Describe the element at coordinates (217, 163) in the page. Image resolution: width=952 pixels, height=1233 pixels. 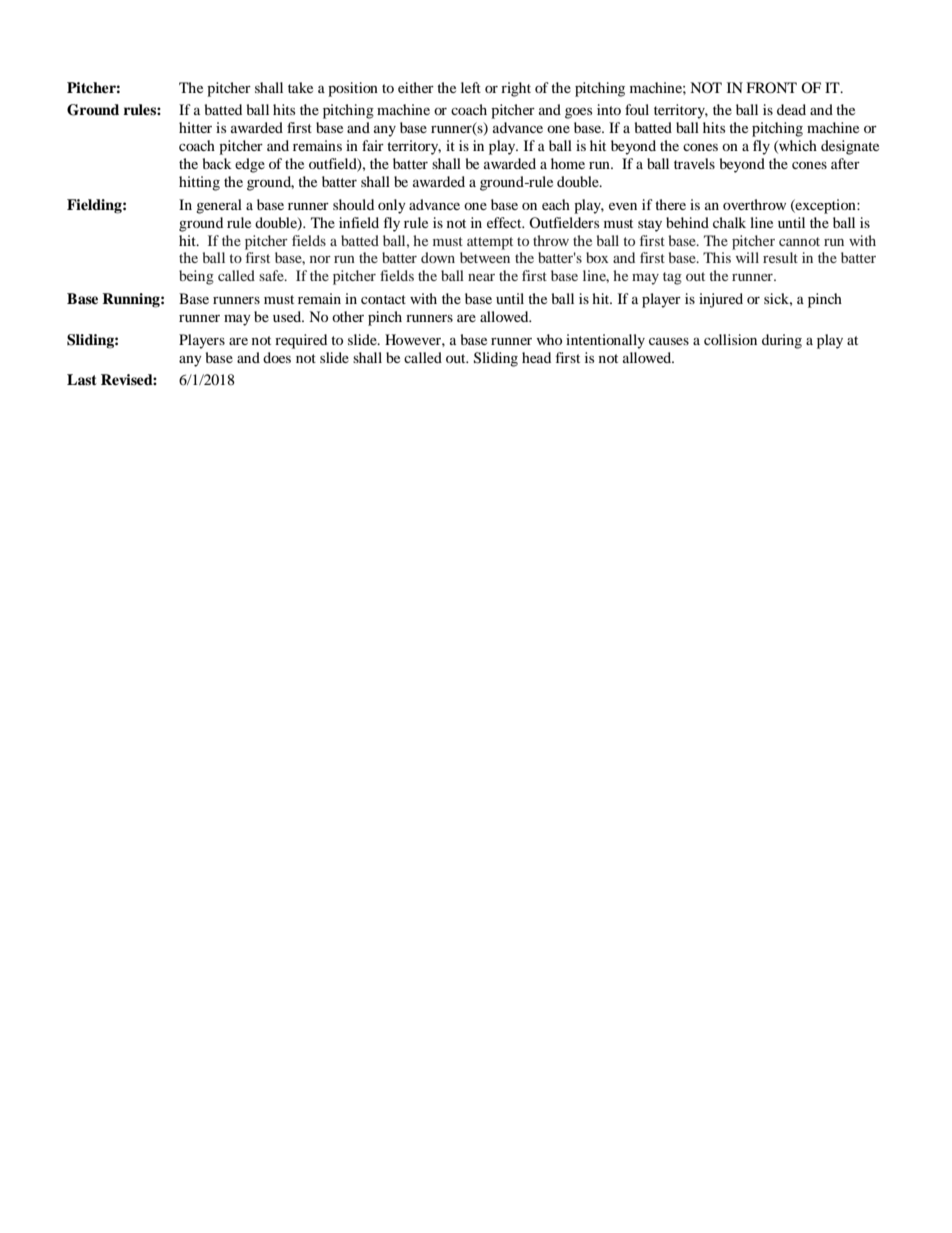
I see `back` at that location.
